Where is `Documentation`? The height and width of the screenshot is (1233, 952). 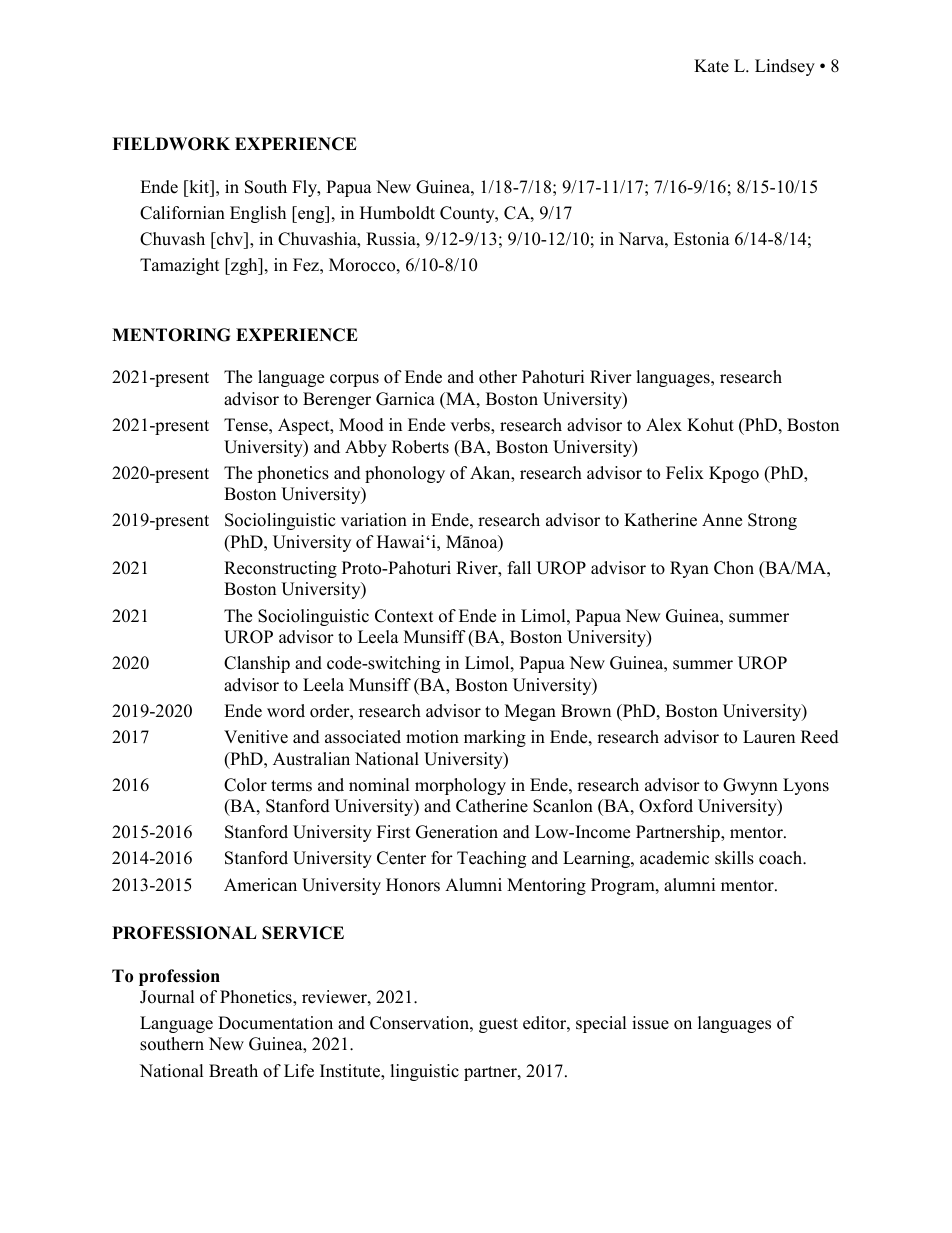 Documentation is located at coordinates (275, 1023).
